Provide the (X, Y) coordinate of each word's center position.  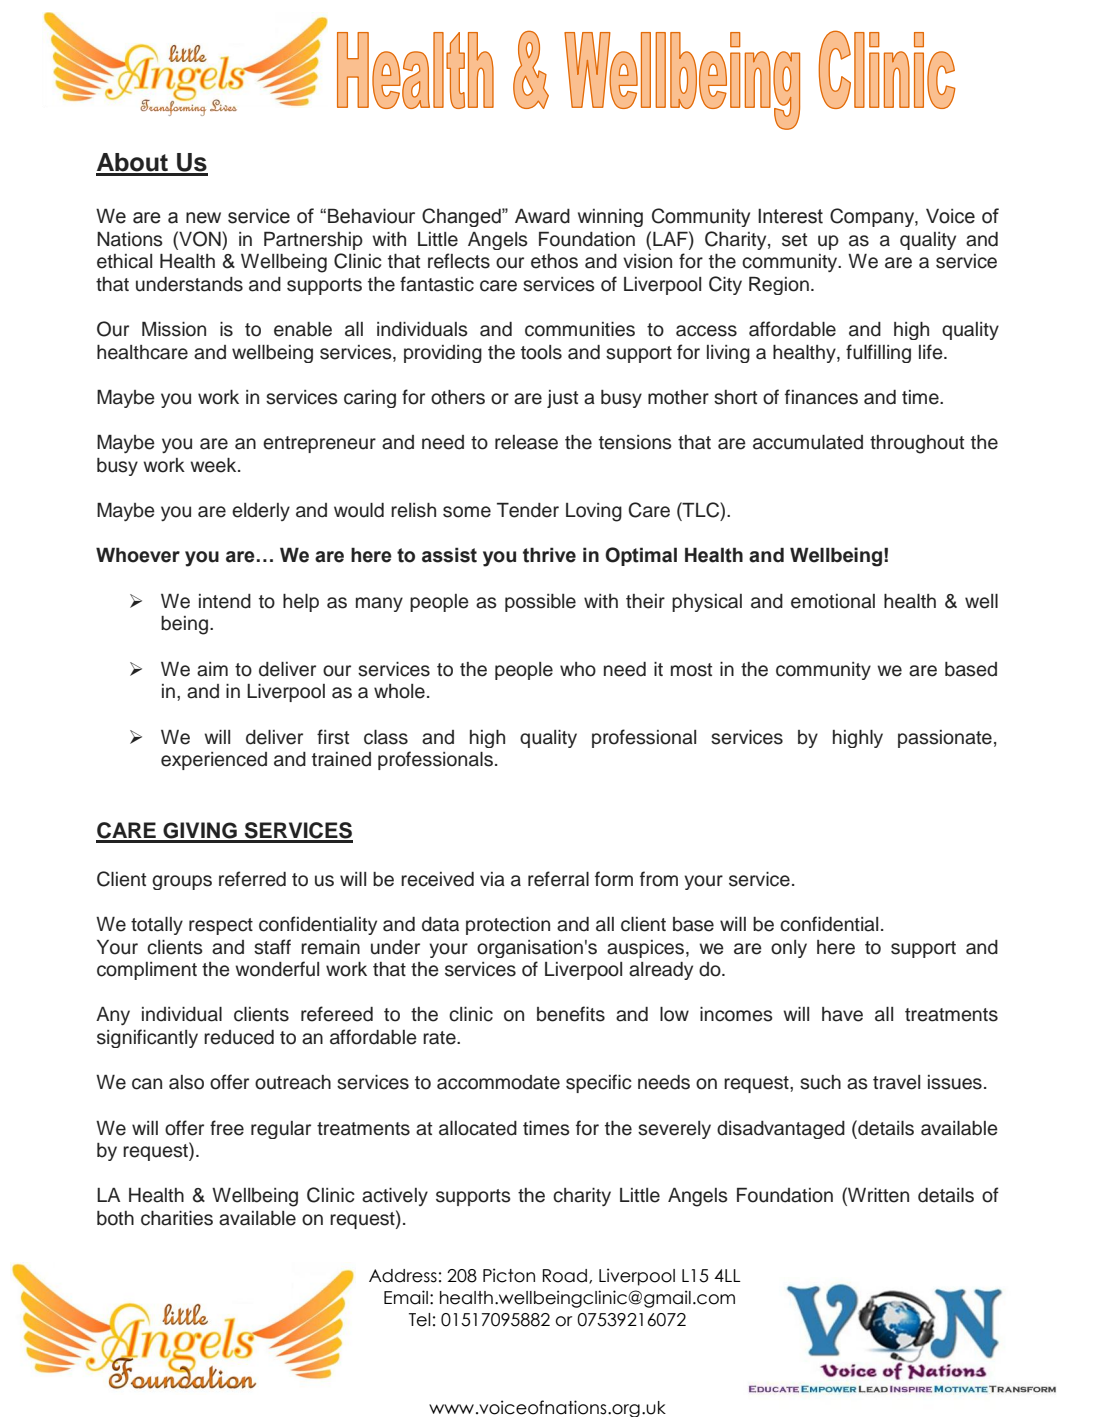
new (203, 218)
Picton (509, 1275)
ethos (554, 261)
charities (177, 1218)
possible (540, 603)
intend (225, 601)
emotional (833, 601)
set (794, 240)
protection (508, 926)
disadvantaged (781, 1130)
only (789, 949)
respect (221, 926)
